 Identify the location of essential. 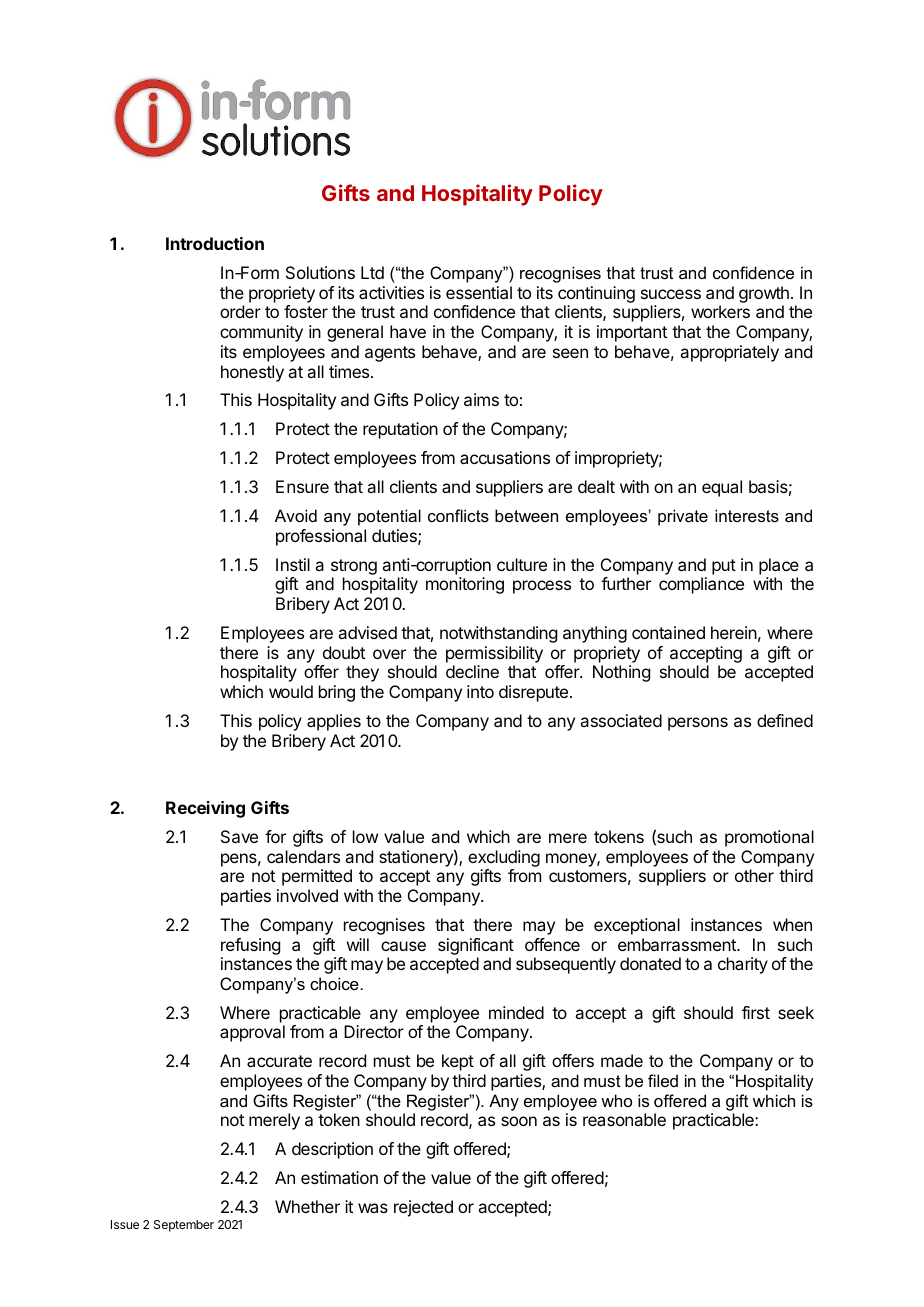
(479, 292).
